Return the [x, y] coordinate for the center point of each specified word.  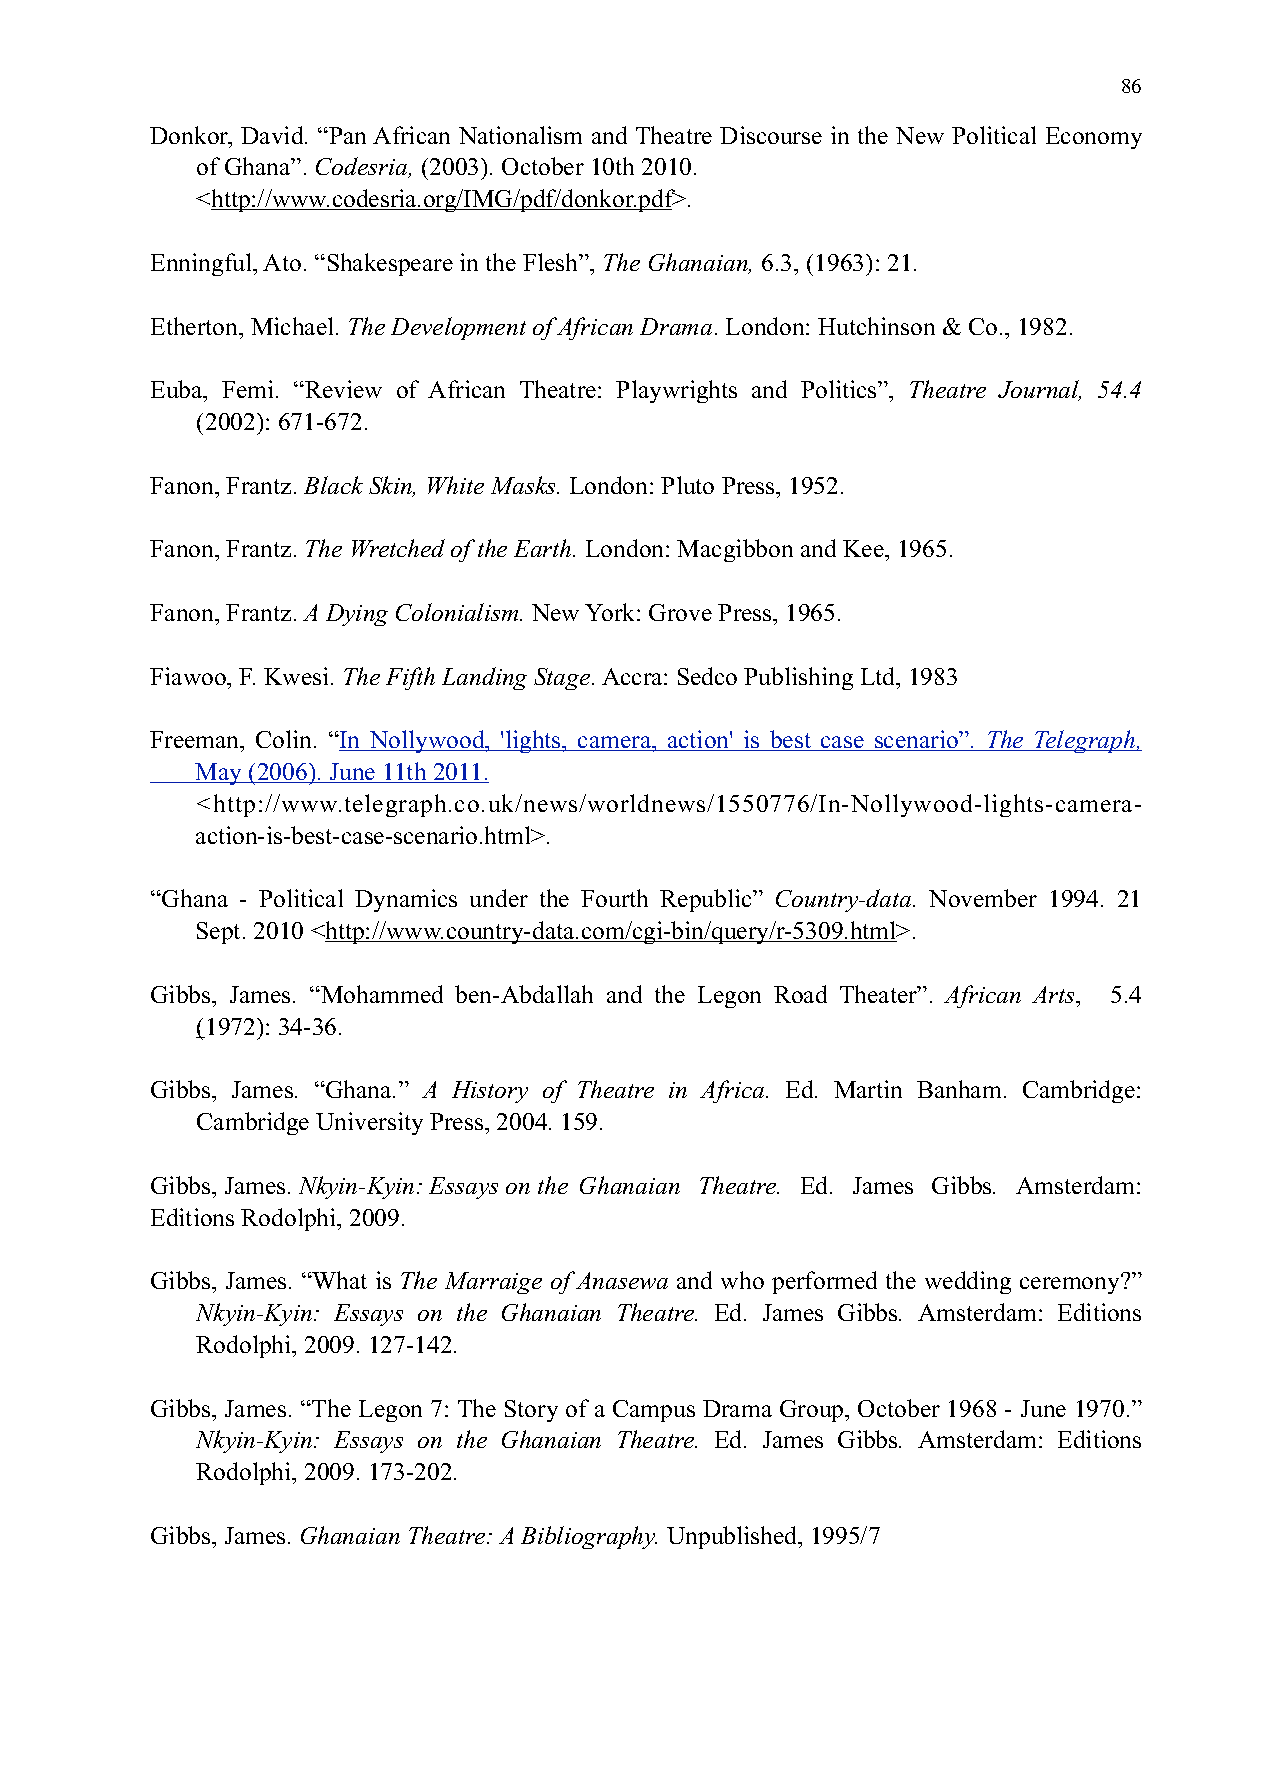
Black [333, 485]
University [369, 1123]
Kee [864, 548]
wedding [968, 1282]
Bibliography [589, 1537]
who [742, 1280]
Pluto [687, 485]
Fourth [614, 898]
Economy [1094, 138]
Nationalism [520, 135]
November [983, 898]
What [339, 1280]
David [273, 135]
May [219, 774]
